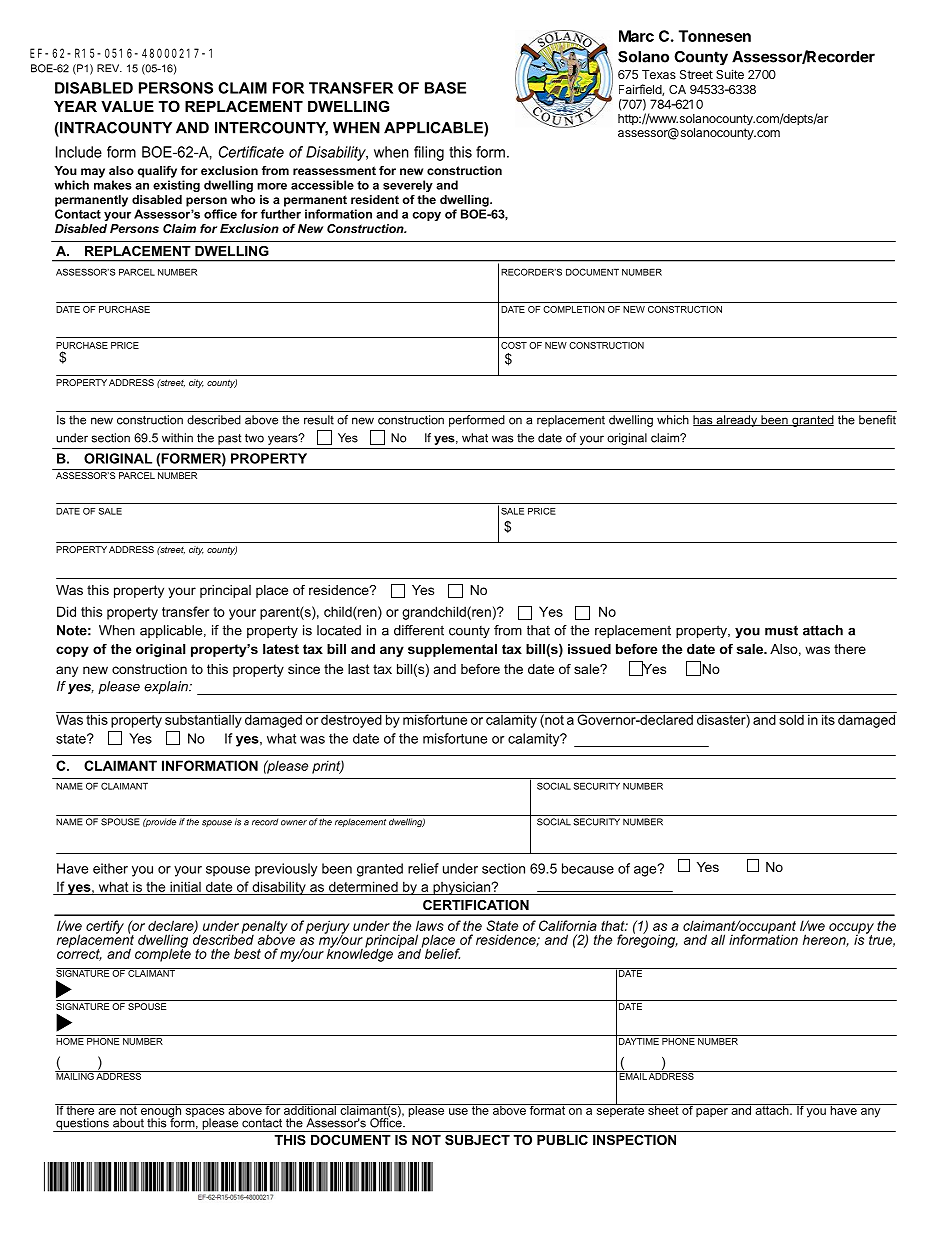 The image size is (952, 1233). What do you see at coordinates (127, 106) in the screenshot?
I see `VALUE` at bounding box center [127, 106].
